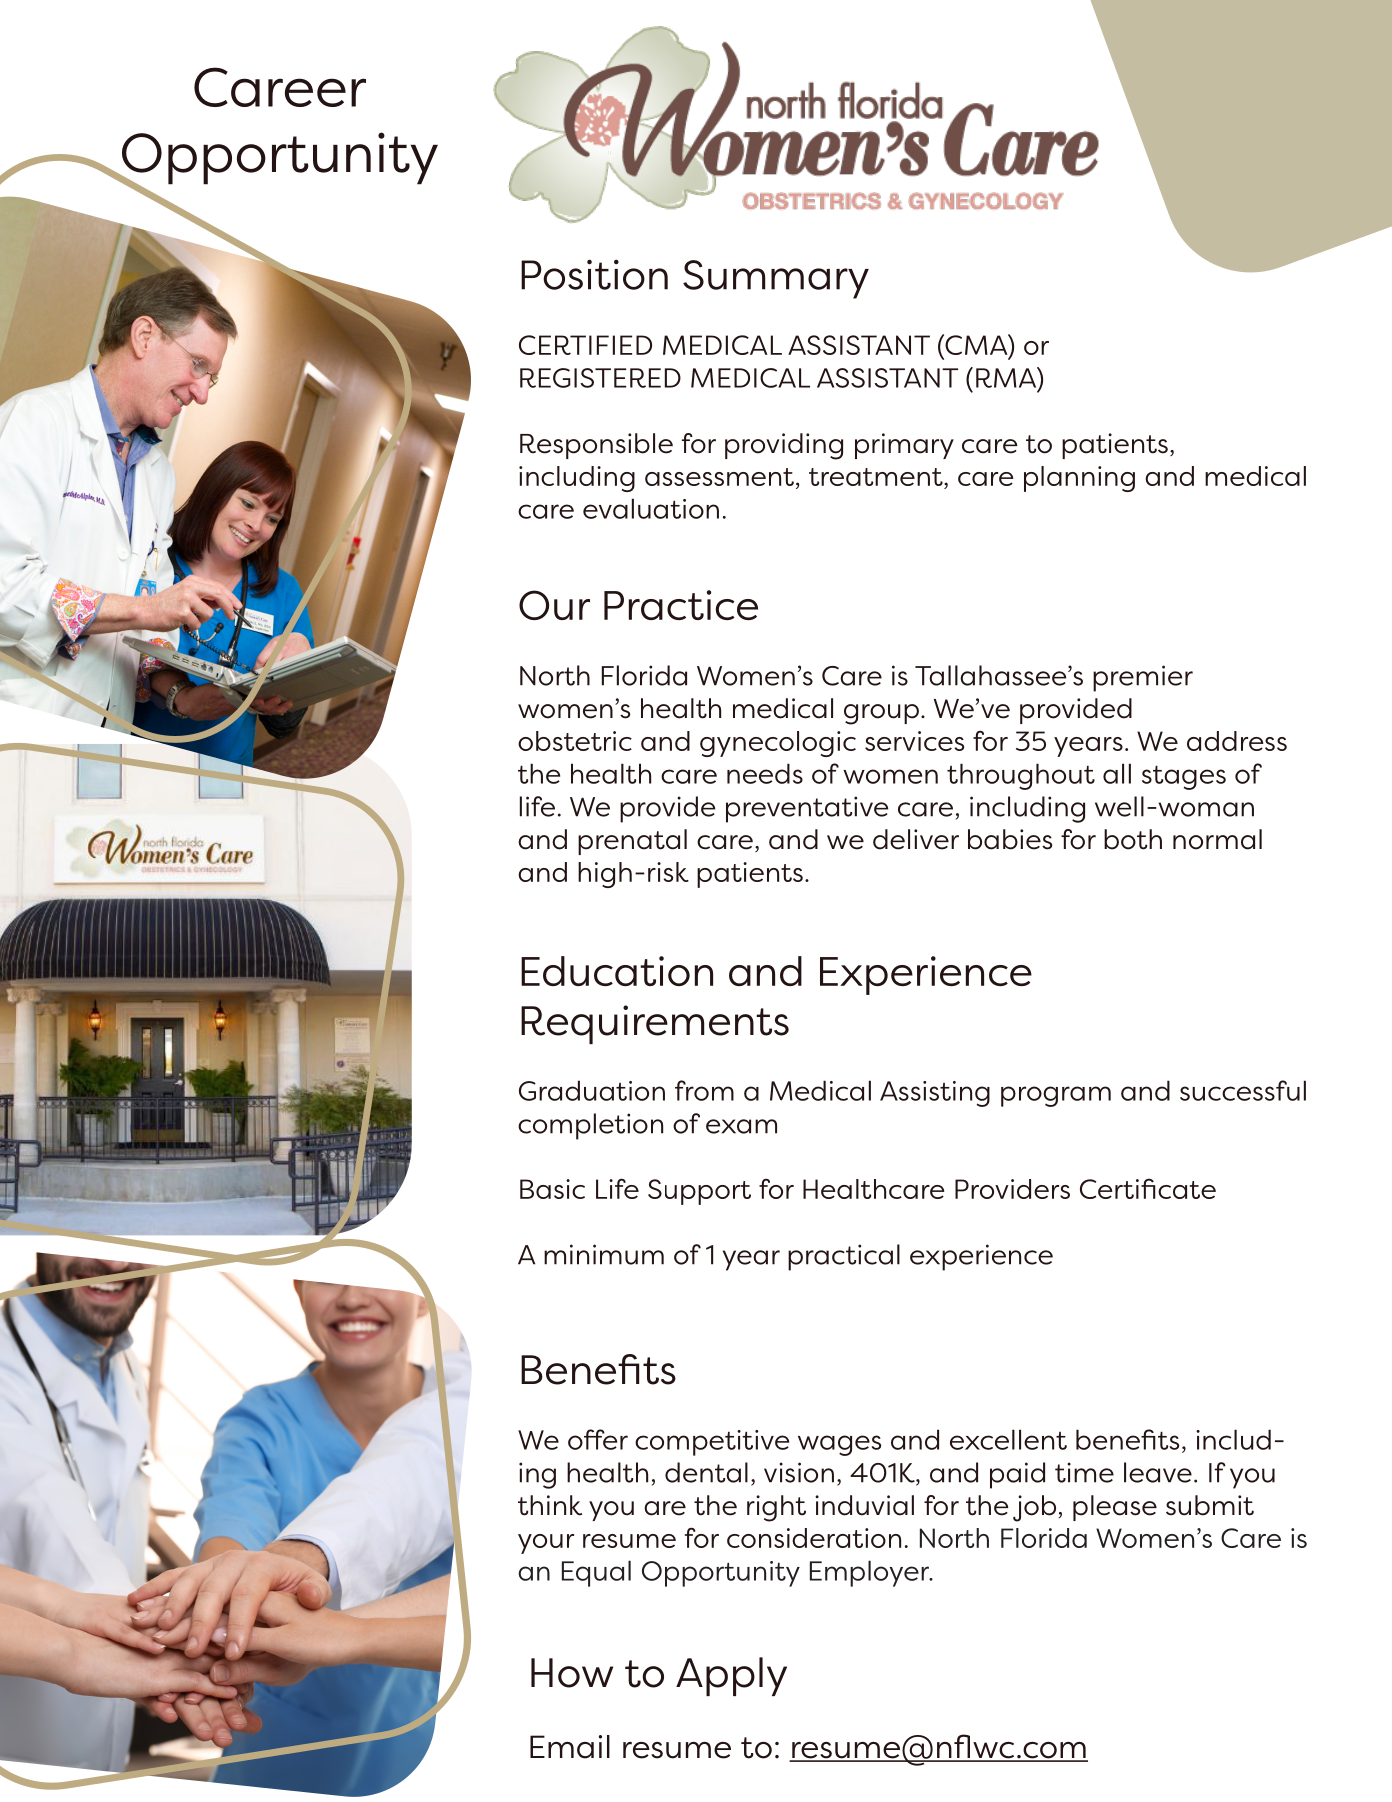 The width and height of the screenshot is (1392, 1802). I want to click on primary, so click(904, 446).
